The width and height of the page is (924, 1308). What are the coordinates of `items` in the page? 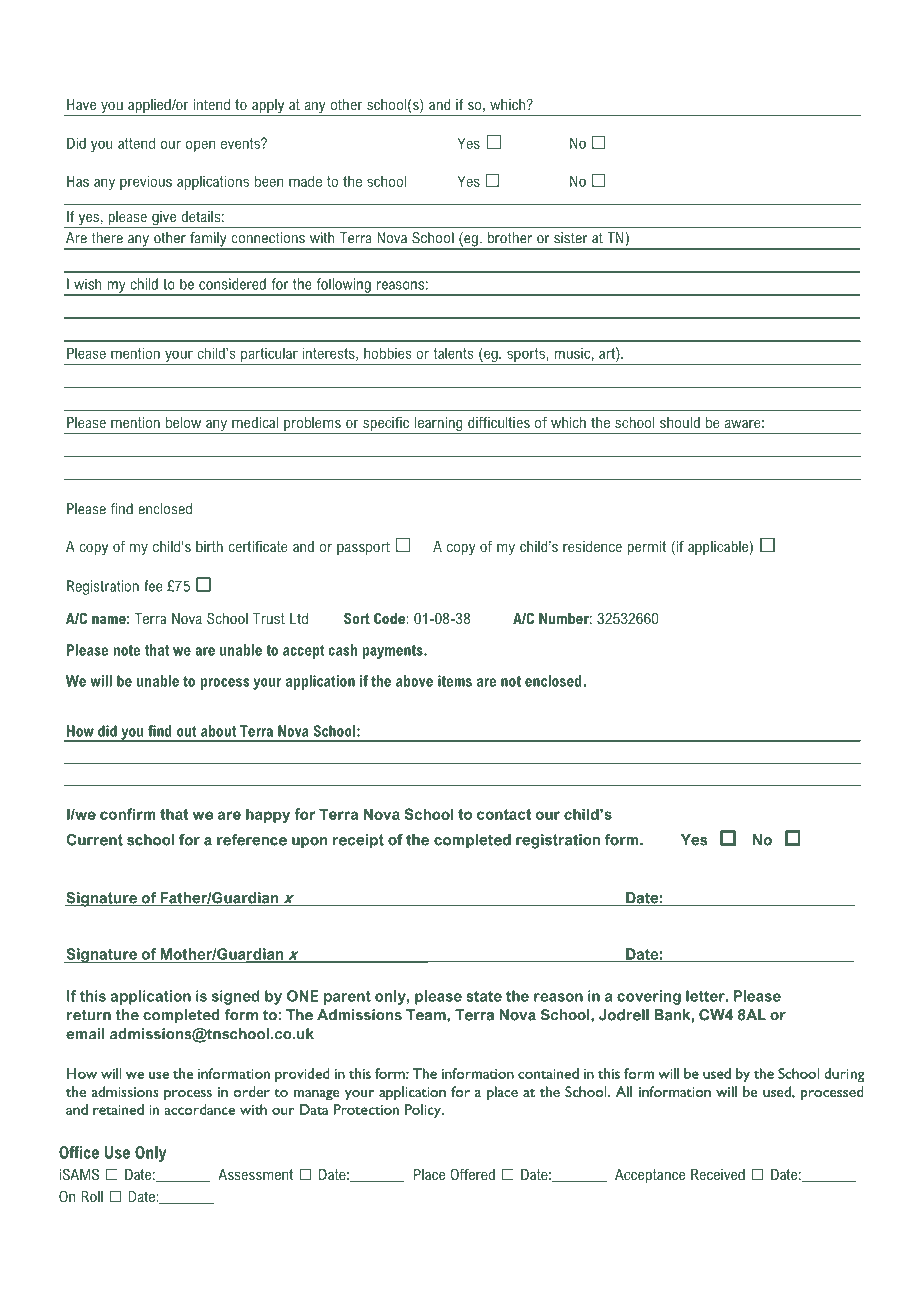 It's located at (455, 681).
